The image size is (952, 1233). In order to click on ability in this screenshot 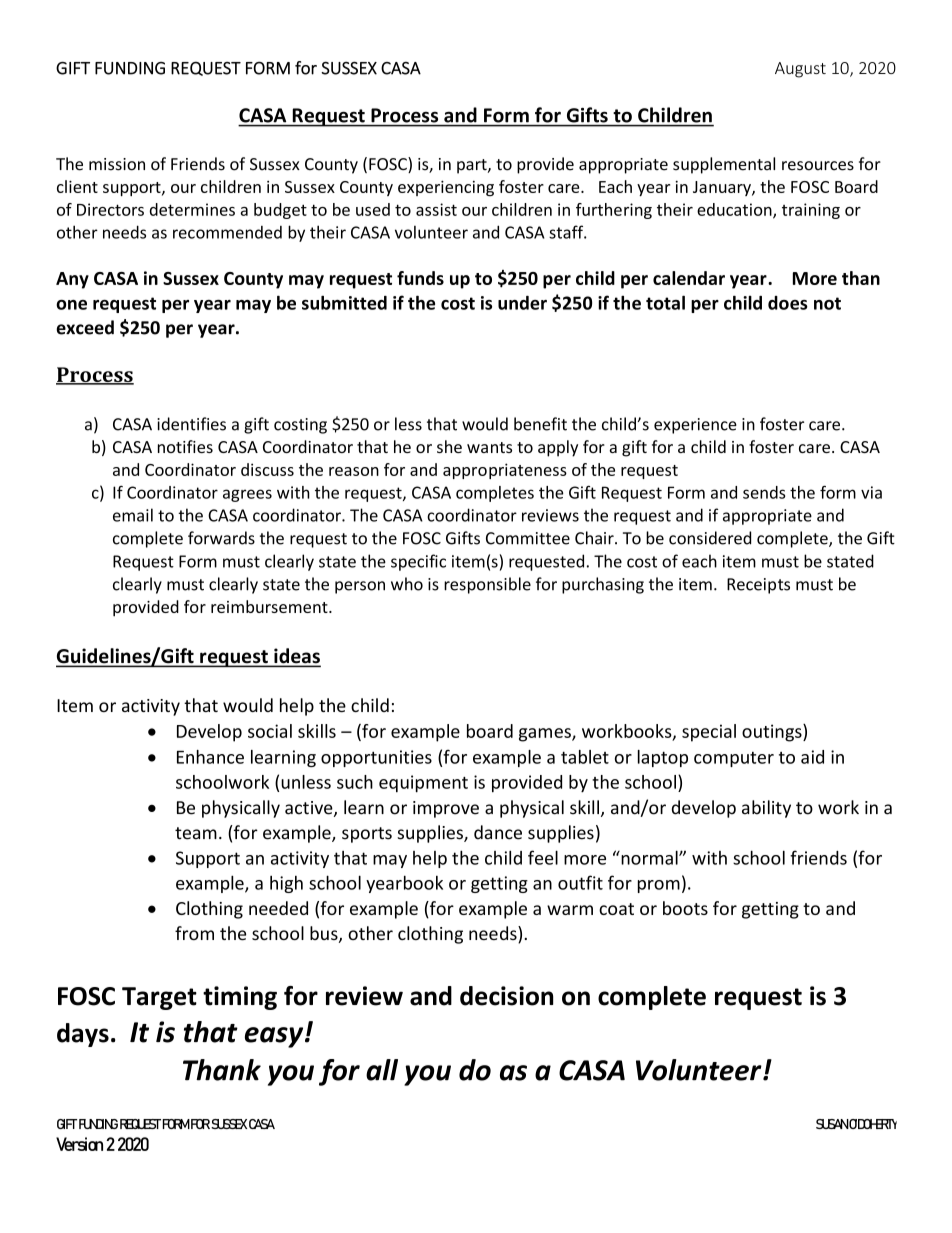, I will do `click(766, 809)`.
